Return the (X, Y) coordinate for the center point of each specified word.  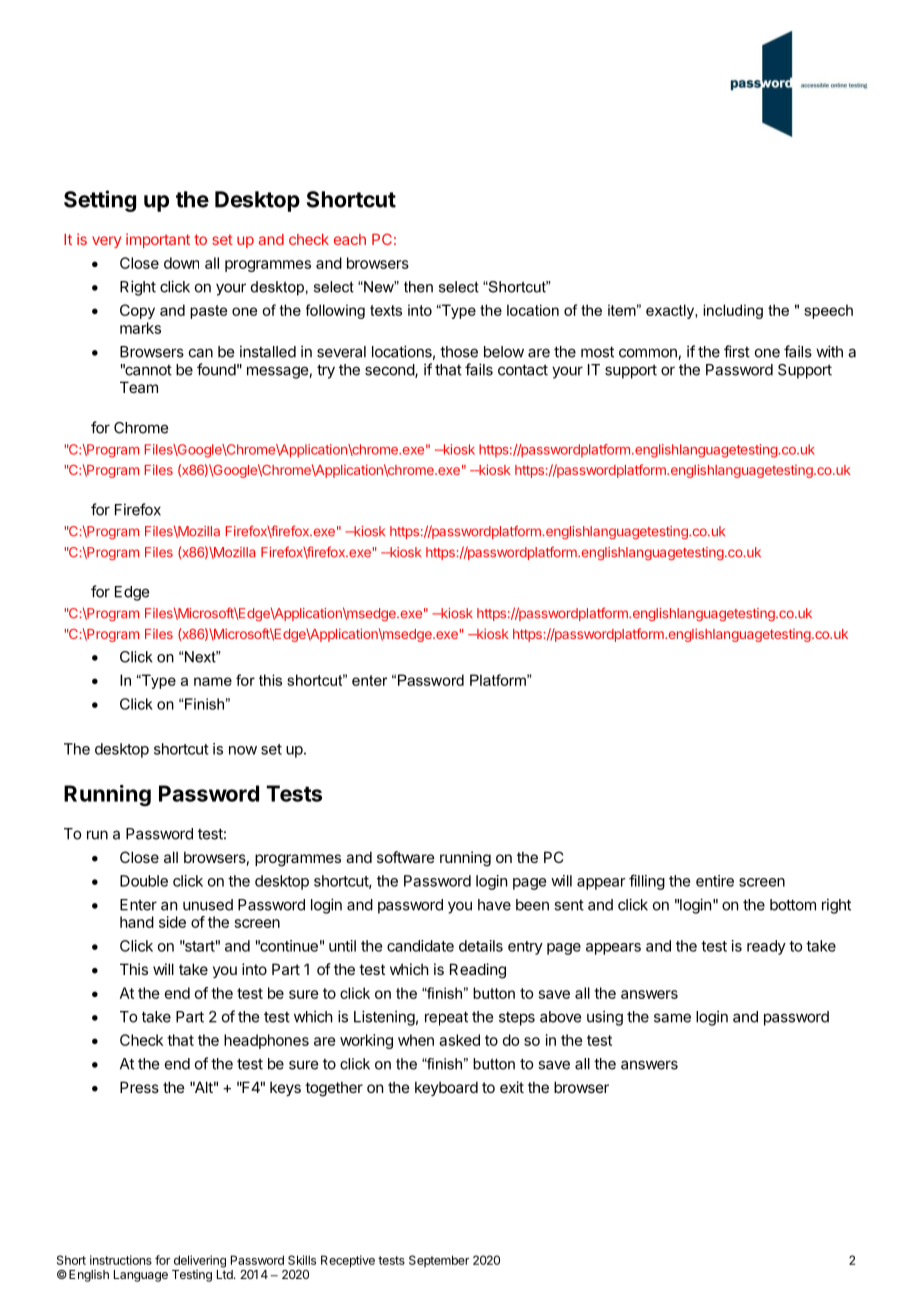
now (243, 750)
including (733, 311)
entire (715, 881)
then (418, 287)
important (158, 240)
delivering (200, 1261)
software (406, 857)
